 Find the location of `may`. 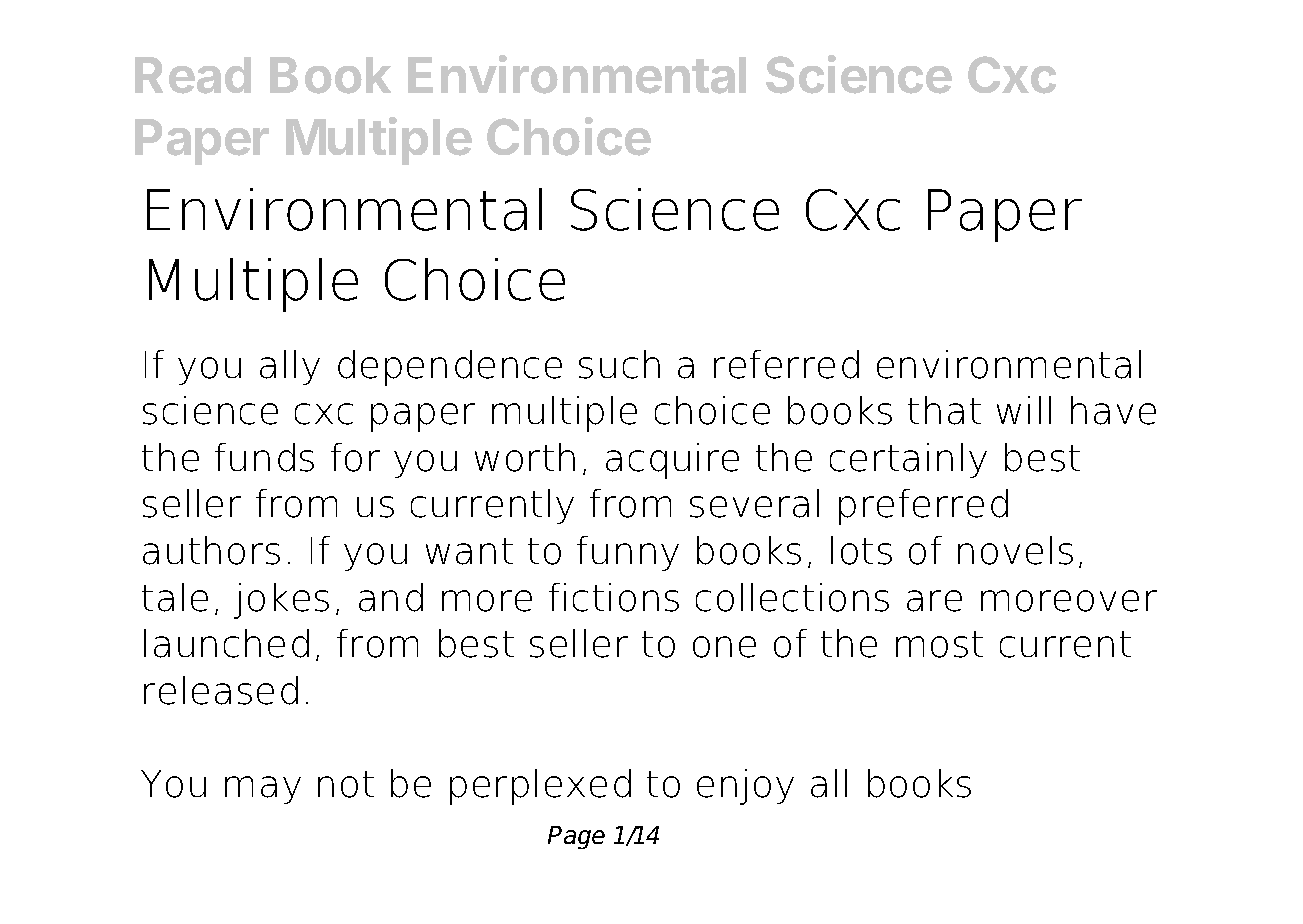

may is located at coordinates (263, 790).
